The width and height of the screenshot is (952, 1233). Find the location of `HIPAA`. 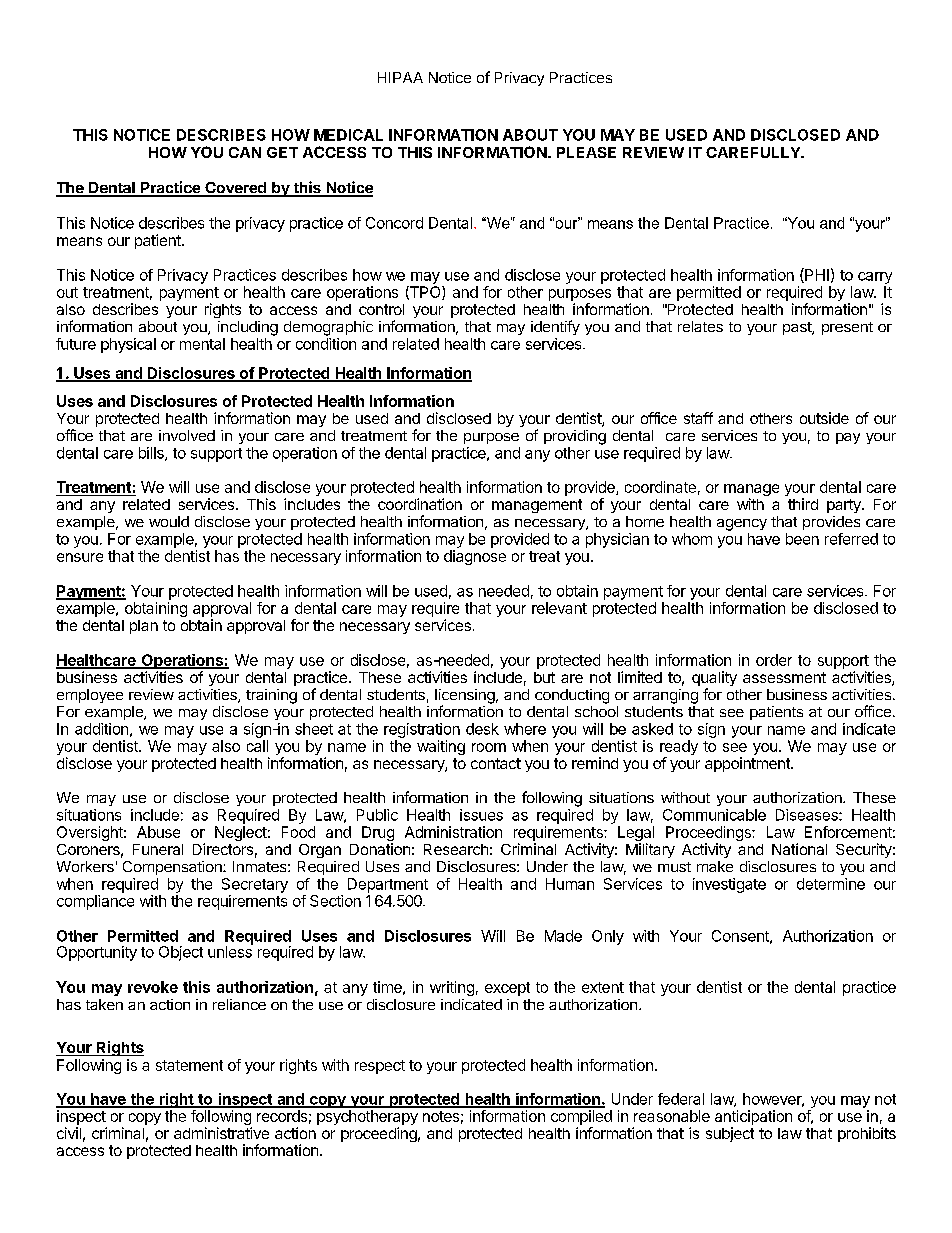

HIPAA is located at coordinates (400, 77).
